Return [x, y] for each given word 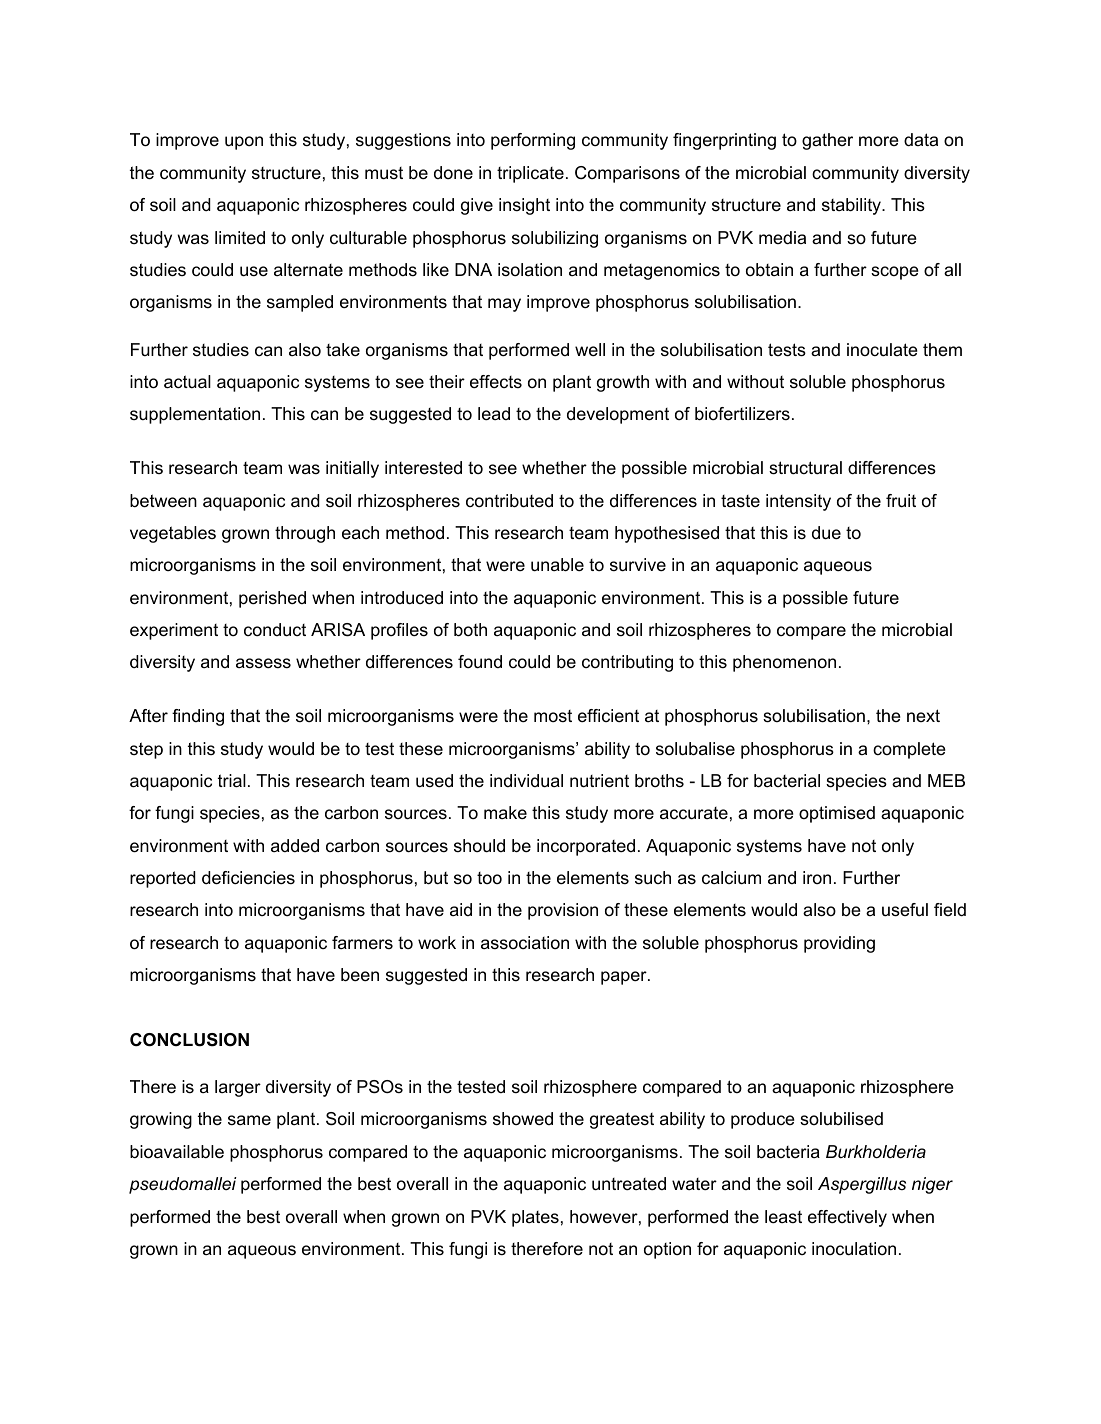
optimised [837, 814]
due [826, 533]
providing [839, 944]
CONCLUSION [189, 1040]
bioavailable [177, 1152]
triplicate [530, 174]
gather [827, 141]
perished [272, 599]
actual [187, 382]
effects [496, 381]
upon [244, 143]
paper [625, 978]
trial [232, 781]
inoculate [882, 349]
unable [557, 565]
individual [526, 781]
